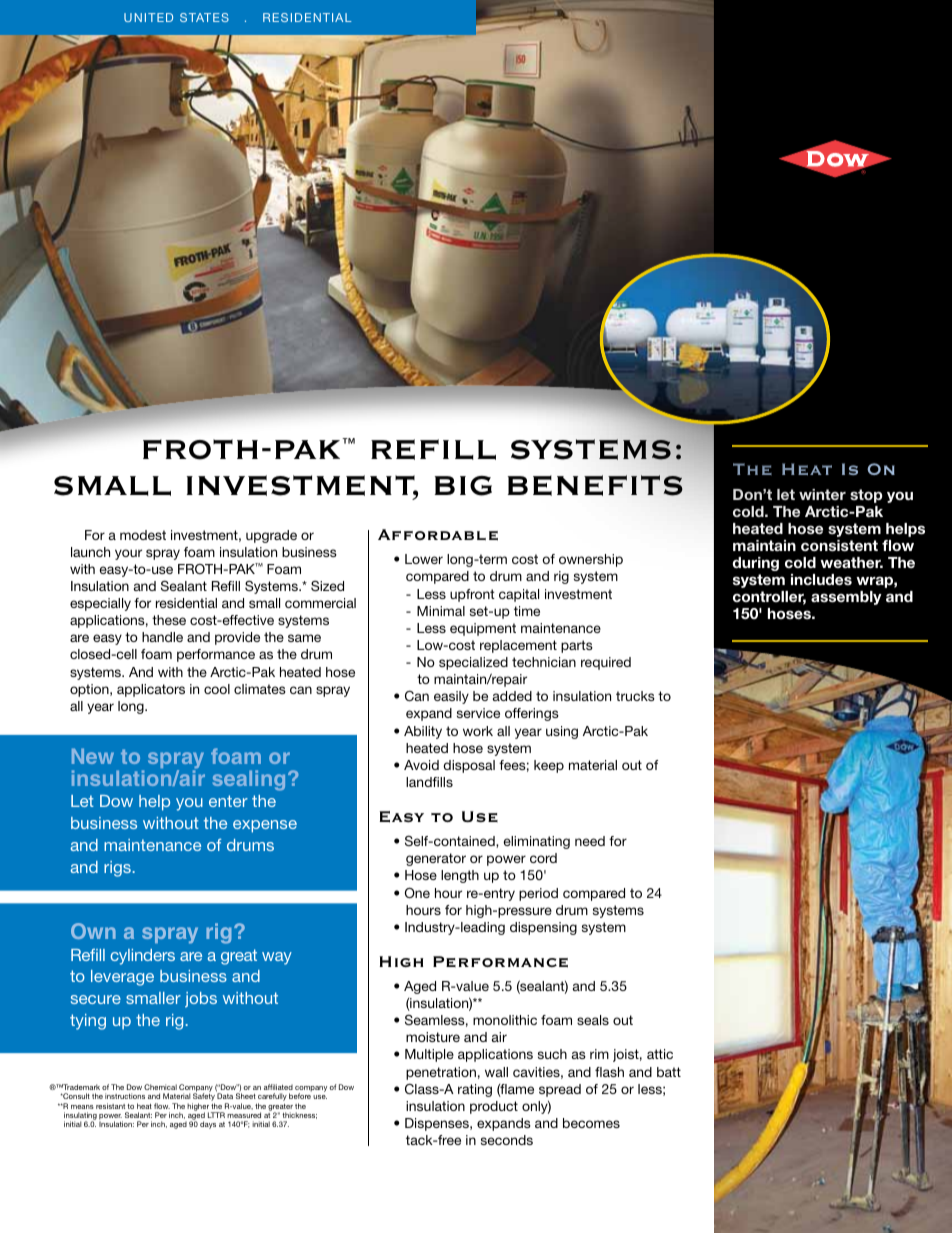  What do you see at coordinates (169, 620) in the page?
I see `these` at bounding box center [169, 620].
